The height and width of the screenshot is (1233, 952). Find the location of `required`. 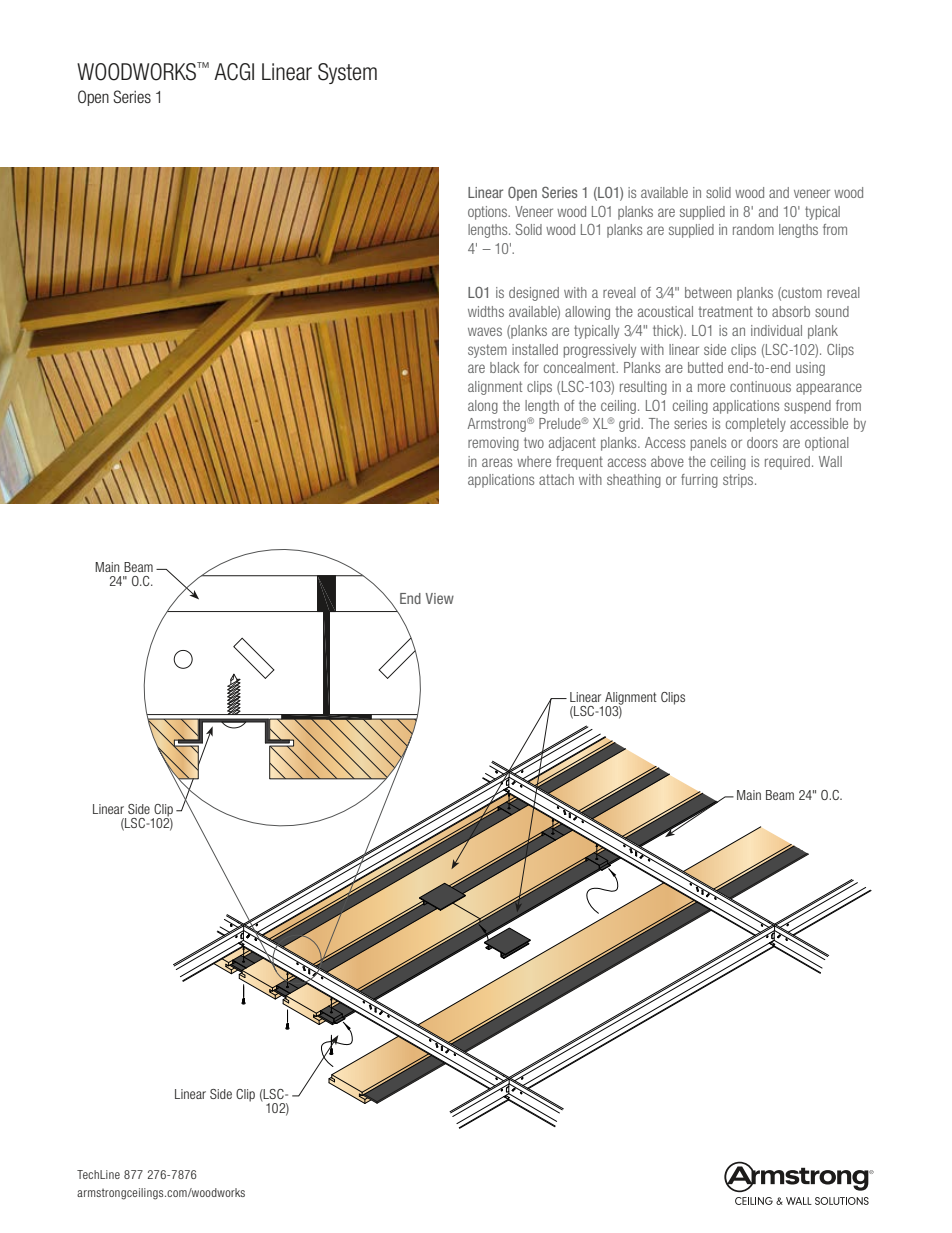

required is located at coordinates (787, 463).
